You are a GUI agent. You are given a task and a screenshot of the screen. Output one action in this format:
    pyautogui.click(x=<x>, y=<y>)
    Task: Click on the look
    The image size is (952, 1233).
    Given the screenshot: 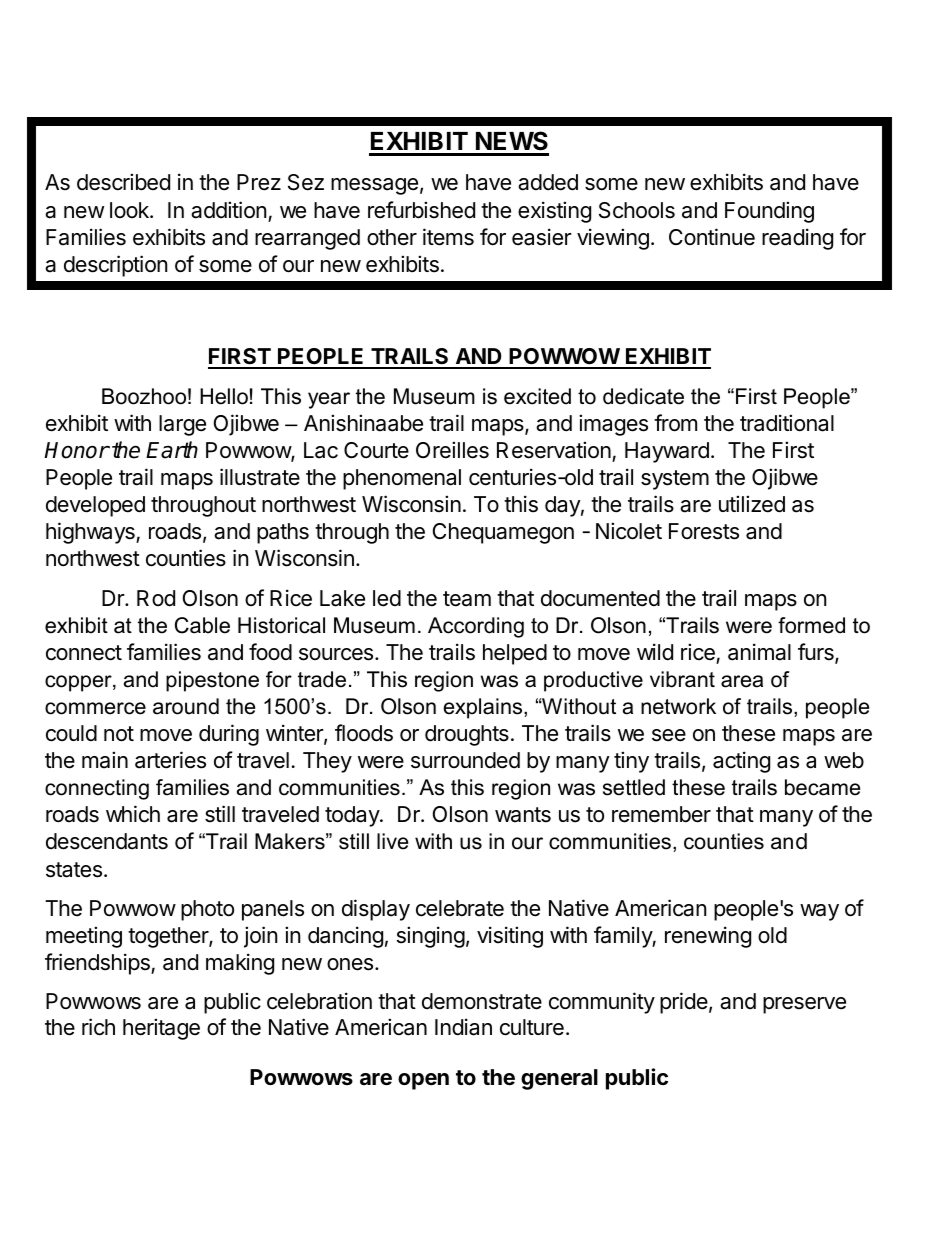 What is the action you would take?
    pyautogui.click(x=130, y=210)
